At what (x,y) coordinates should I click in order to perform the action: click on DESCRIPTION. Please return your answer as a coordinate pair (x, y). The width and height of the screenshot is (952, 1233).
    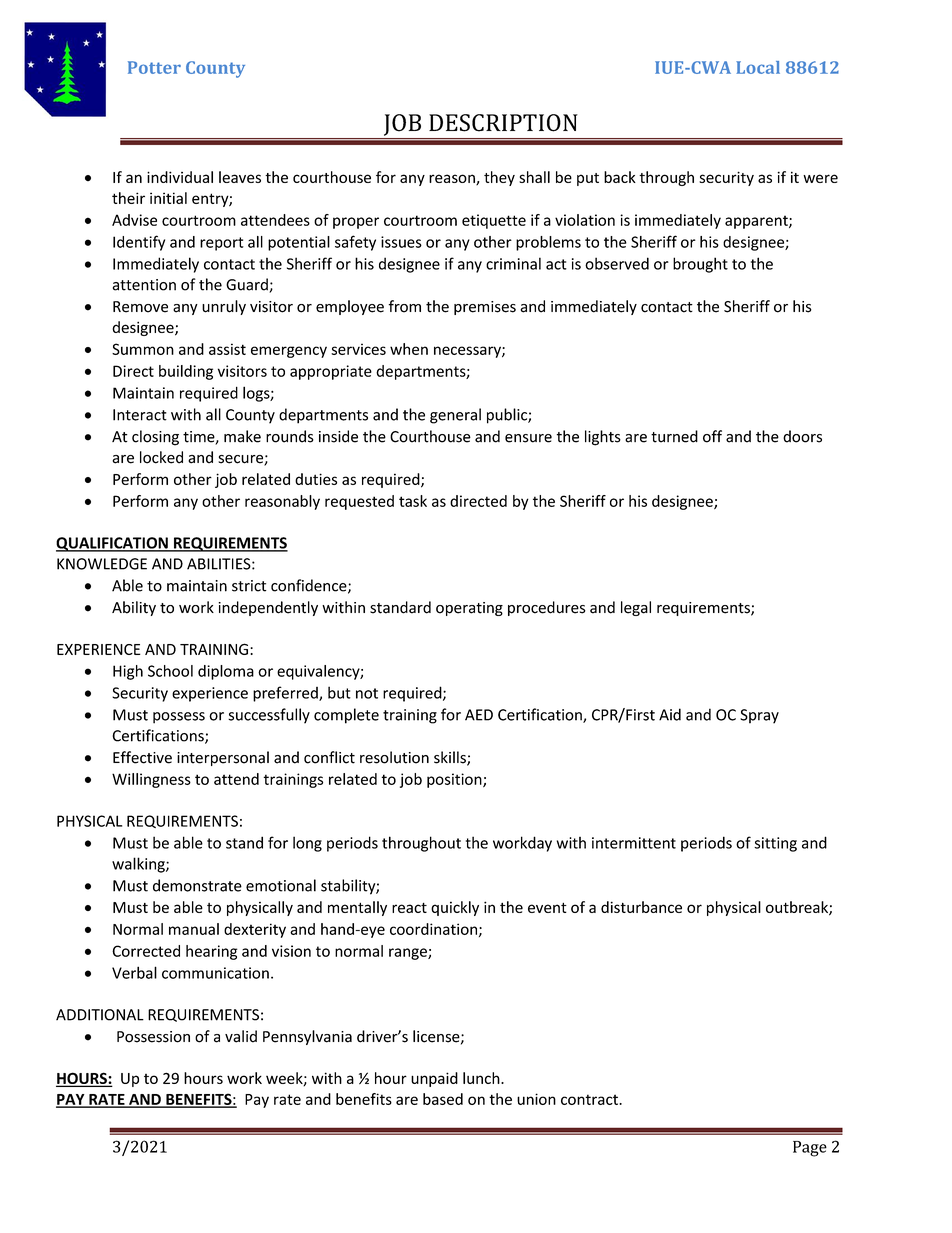
    Looking at the image, I should click on (503, 123).
